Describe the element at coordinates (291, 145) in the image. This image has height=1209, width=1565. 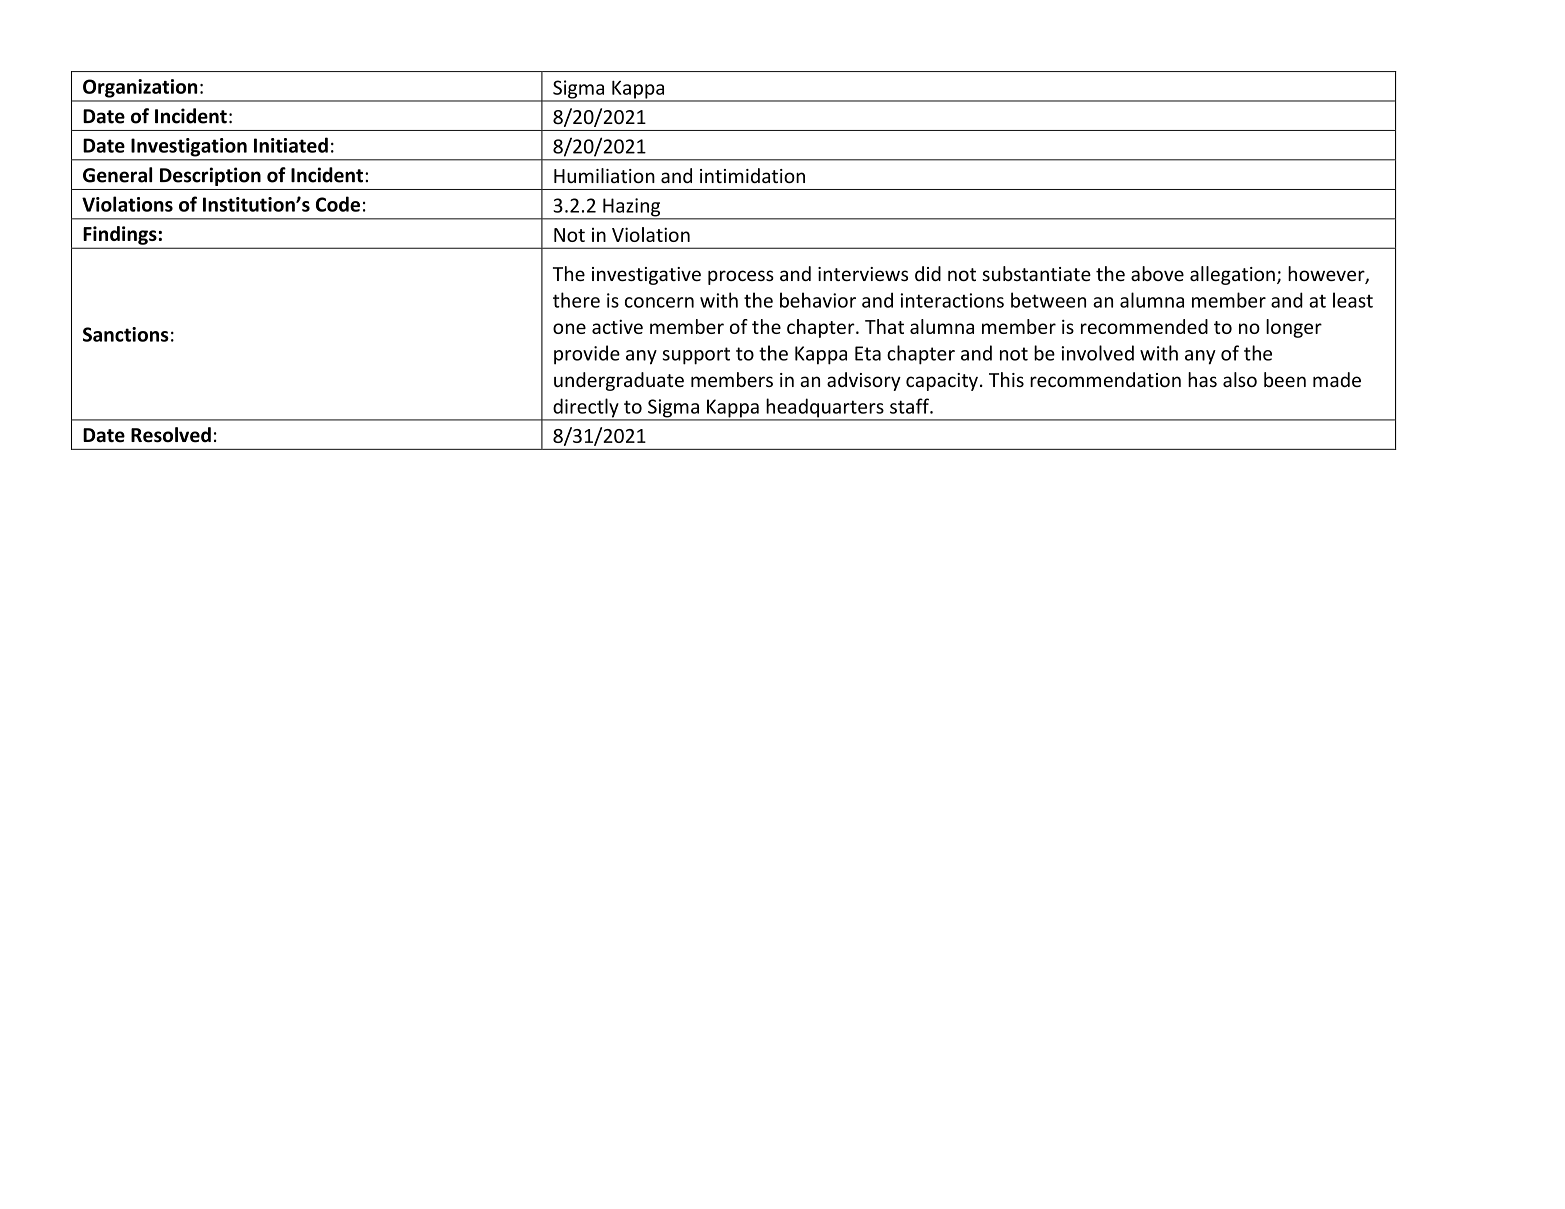
I see `Initiated` at that location.
